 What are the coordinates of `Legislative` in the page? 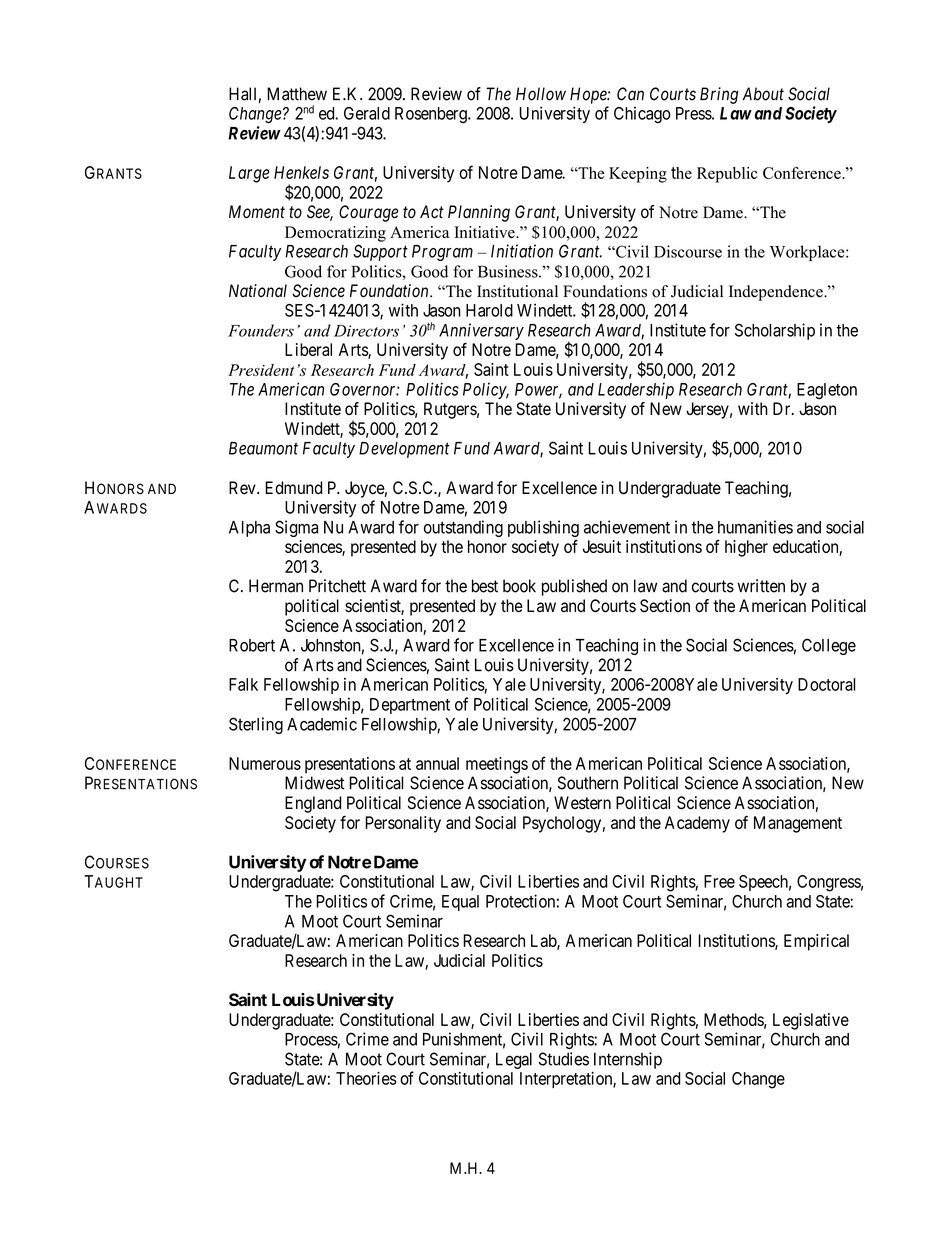 It's located at (811, 1021).
